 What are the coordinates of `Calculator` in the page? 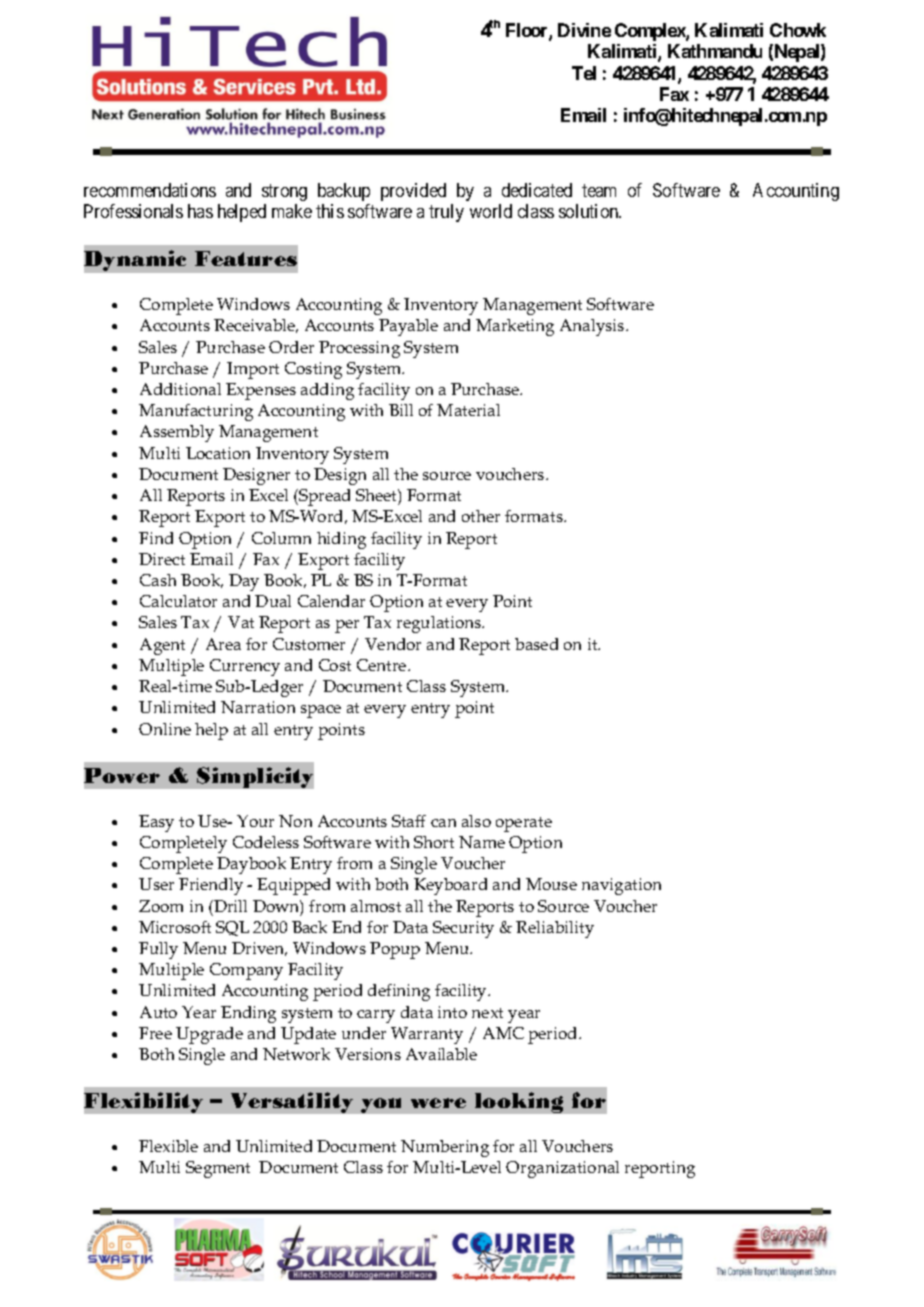 It's located at (178, 601).
